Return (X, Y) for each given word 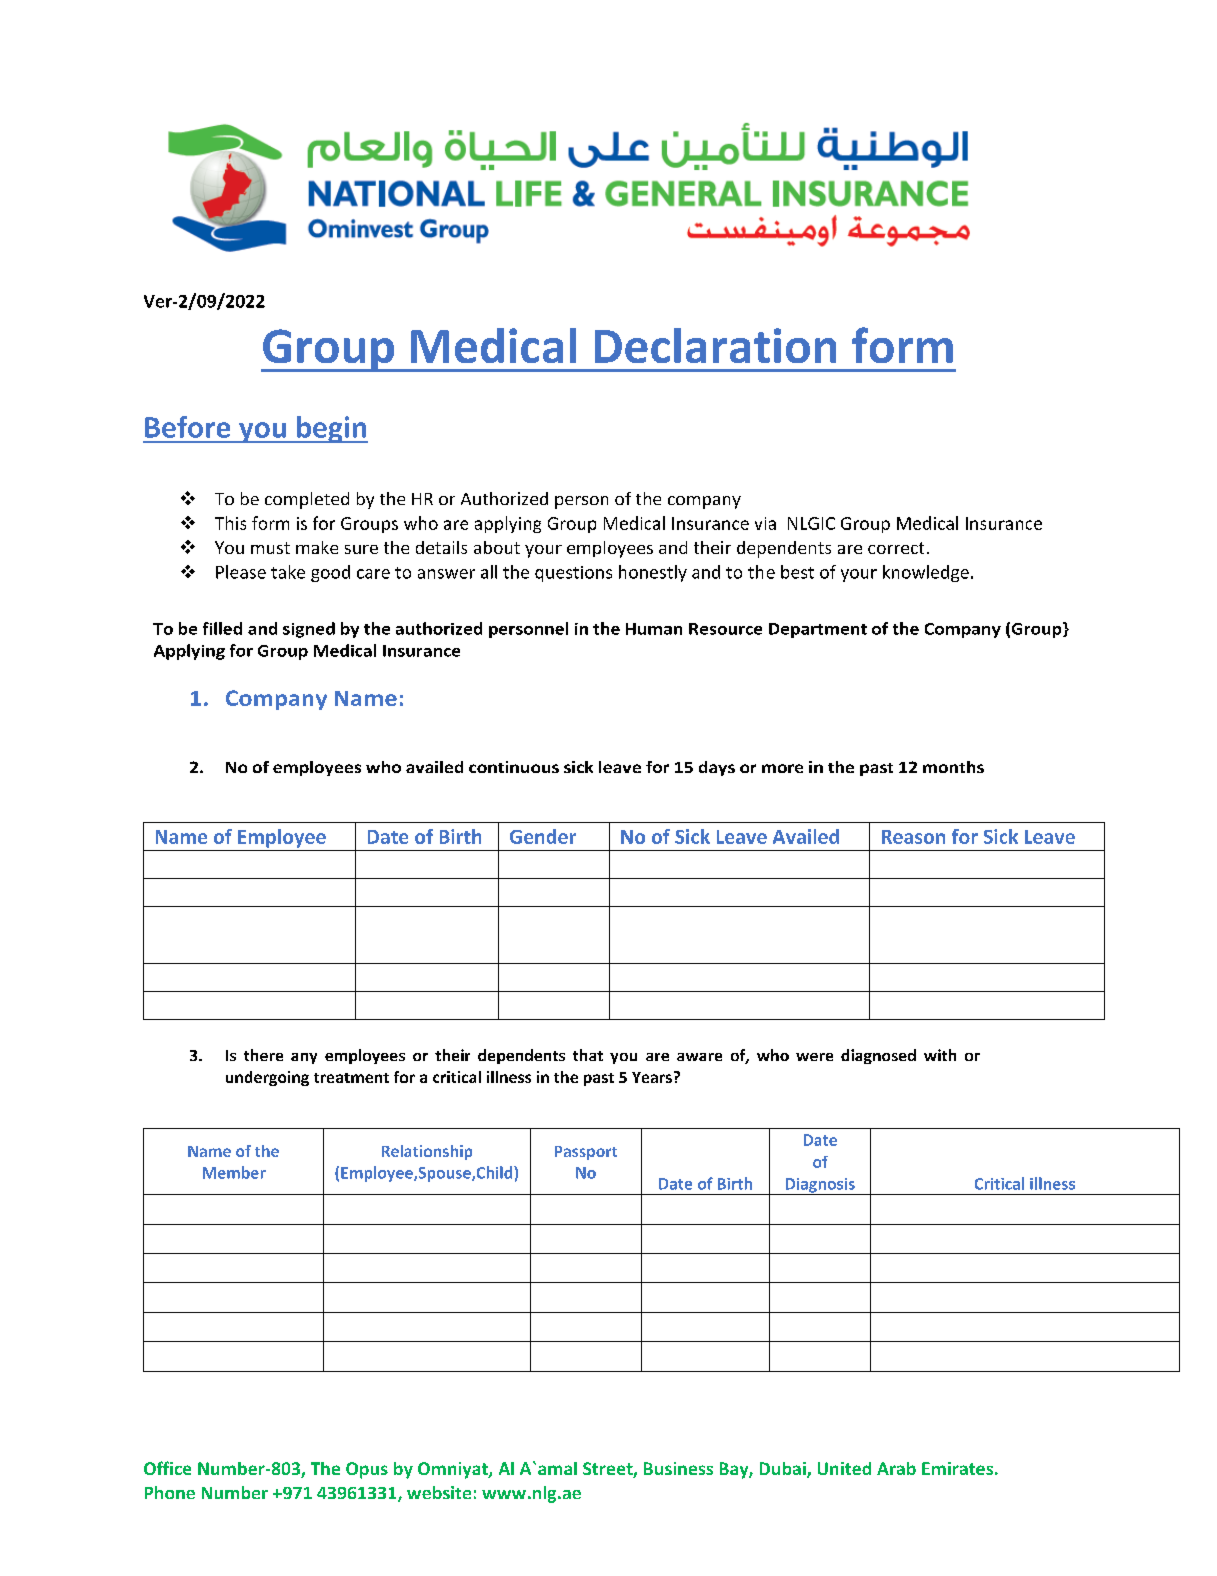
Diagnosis (820, 1186)
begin (331, 429)
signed (309, 630)
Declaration (715, 345)
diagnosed (878, 1056)
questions (573, 574)
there (263, 1055)
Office (167, 1468)
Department (818, 630)
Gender (543, 836)
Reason (913, 837)
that (588, 1055)
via (765, 523)
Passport (586, 1153)
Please (241, 572)
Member (234, 1172)
